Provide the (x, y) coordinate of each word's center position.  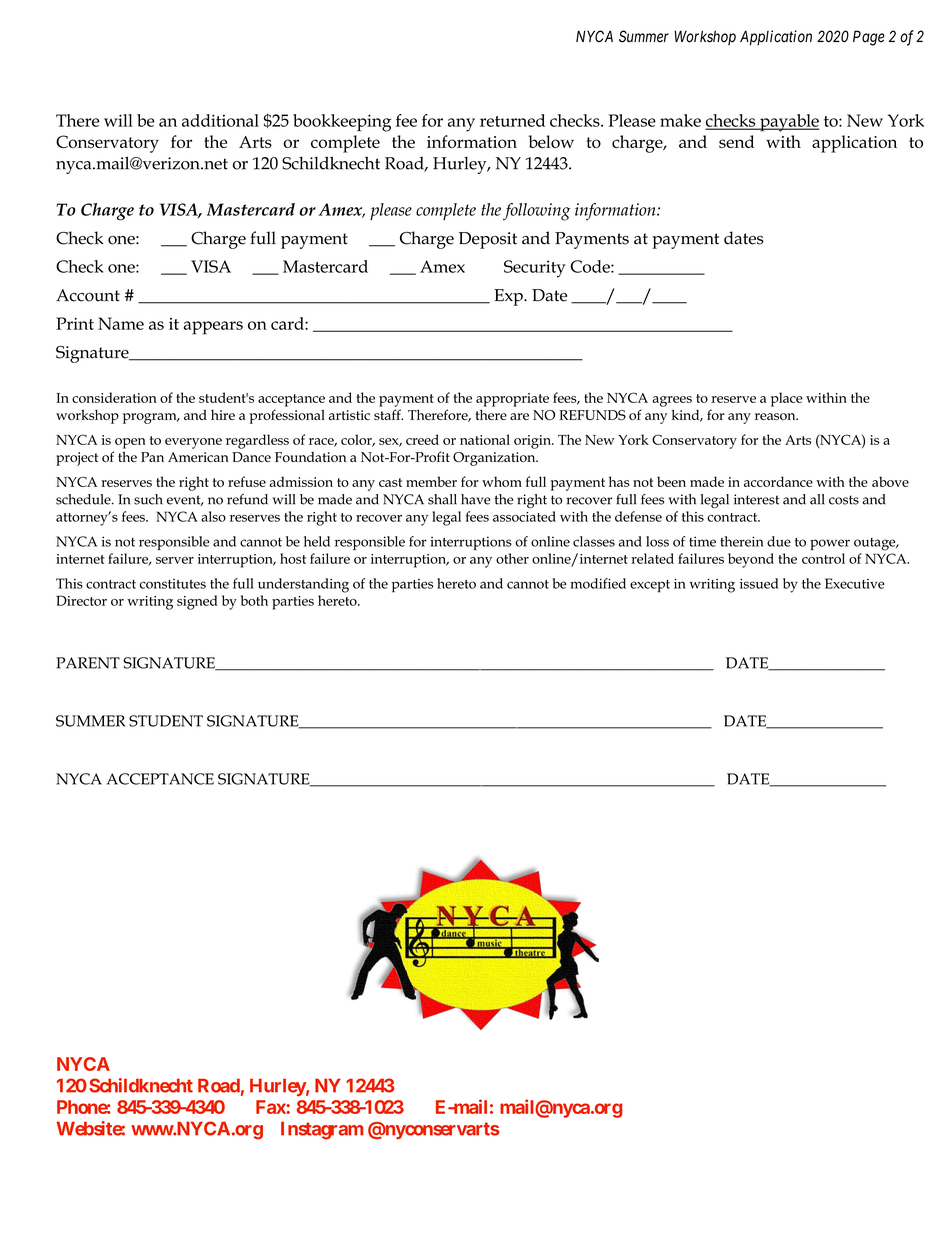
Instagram (322, 1131)
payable (788, 123)
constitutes (173, 584)
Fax (271, 1107)
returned (512, 120)
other (512, 558)
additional (220, 120)
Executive (855, 583)
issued (759, 583)
